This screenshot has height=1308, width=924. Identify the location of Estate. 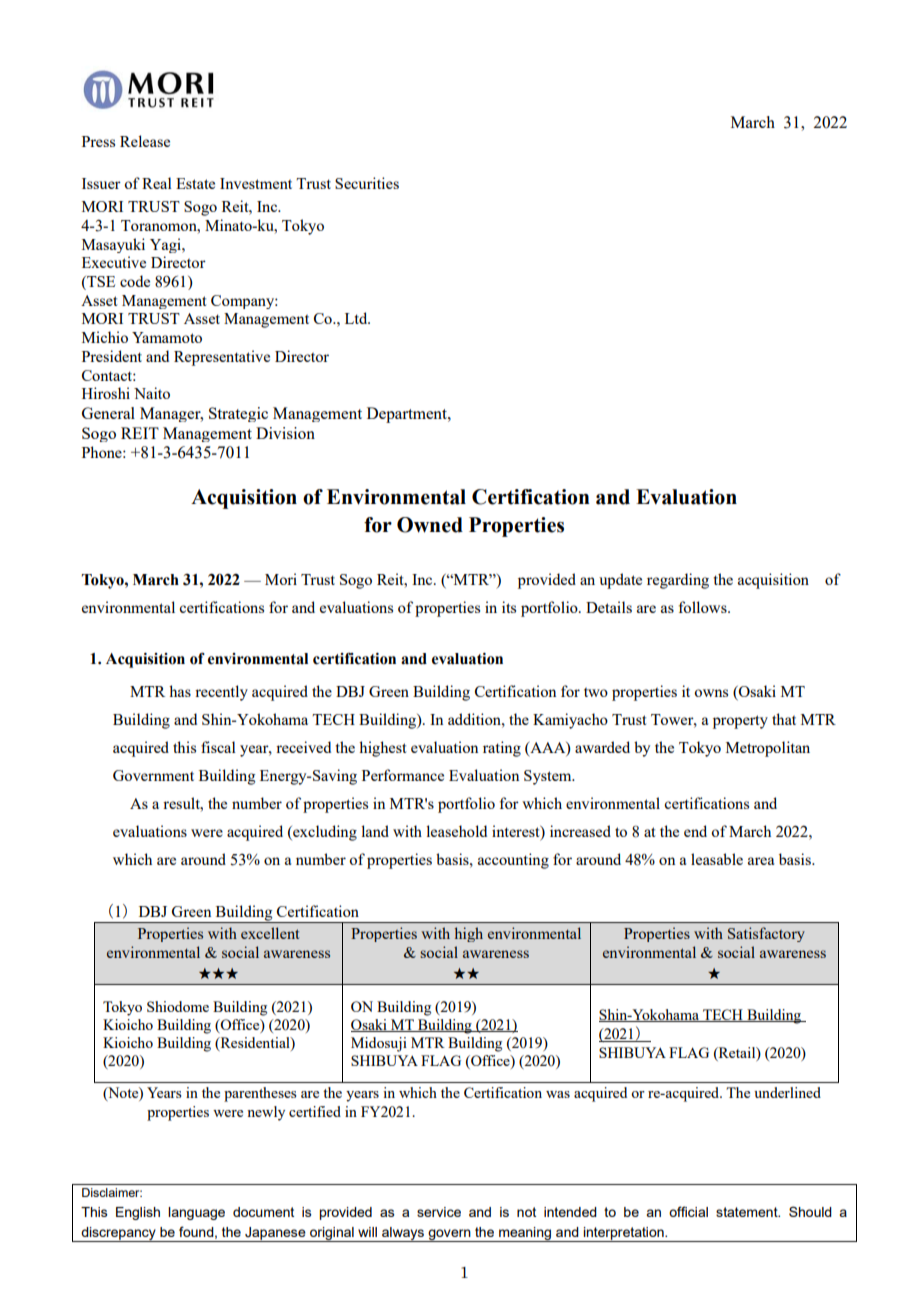
(195, 183).
